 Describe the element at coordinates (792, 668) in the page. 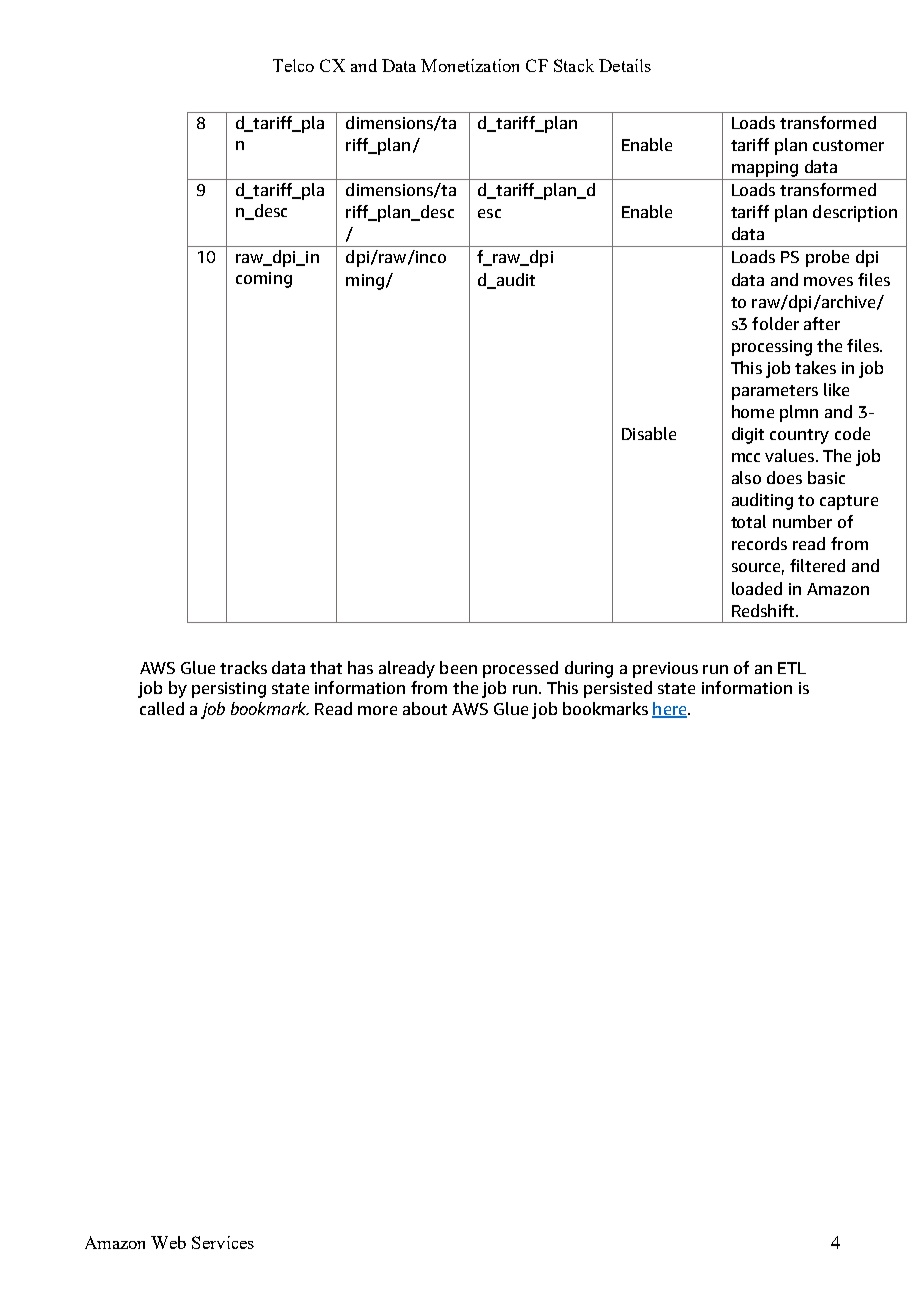

I see `ETL` at that location.
